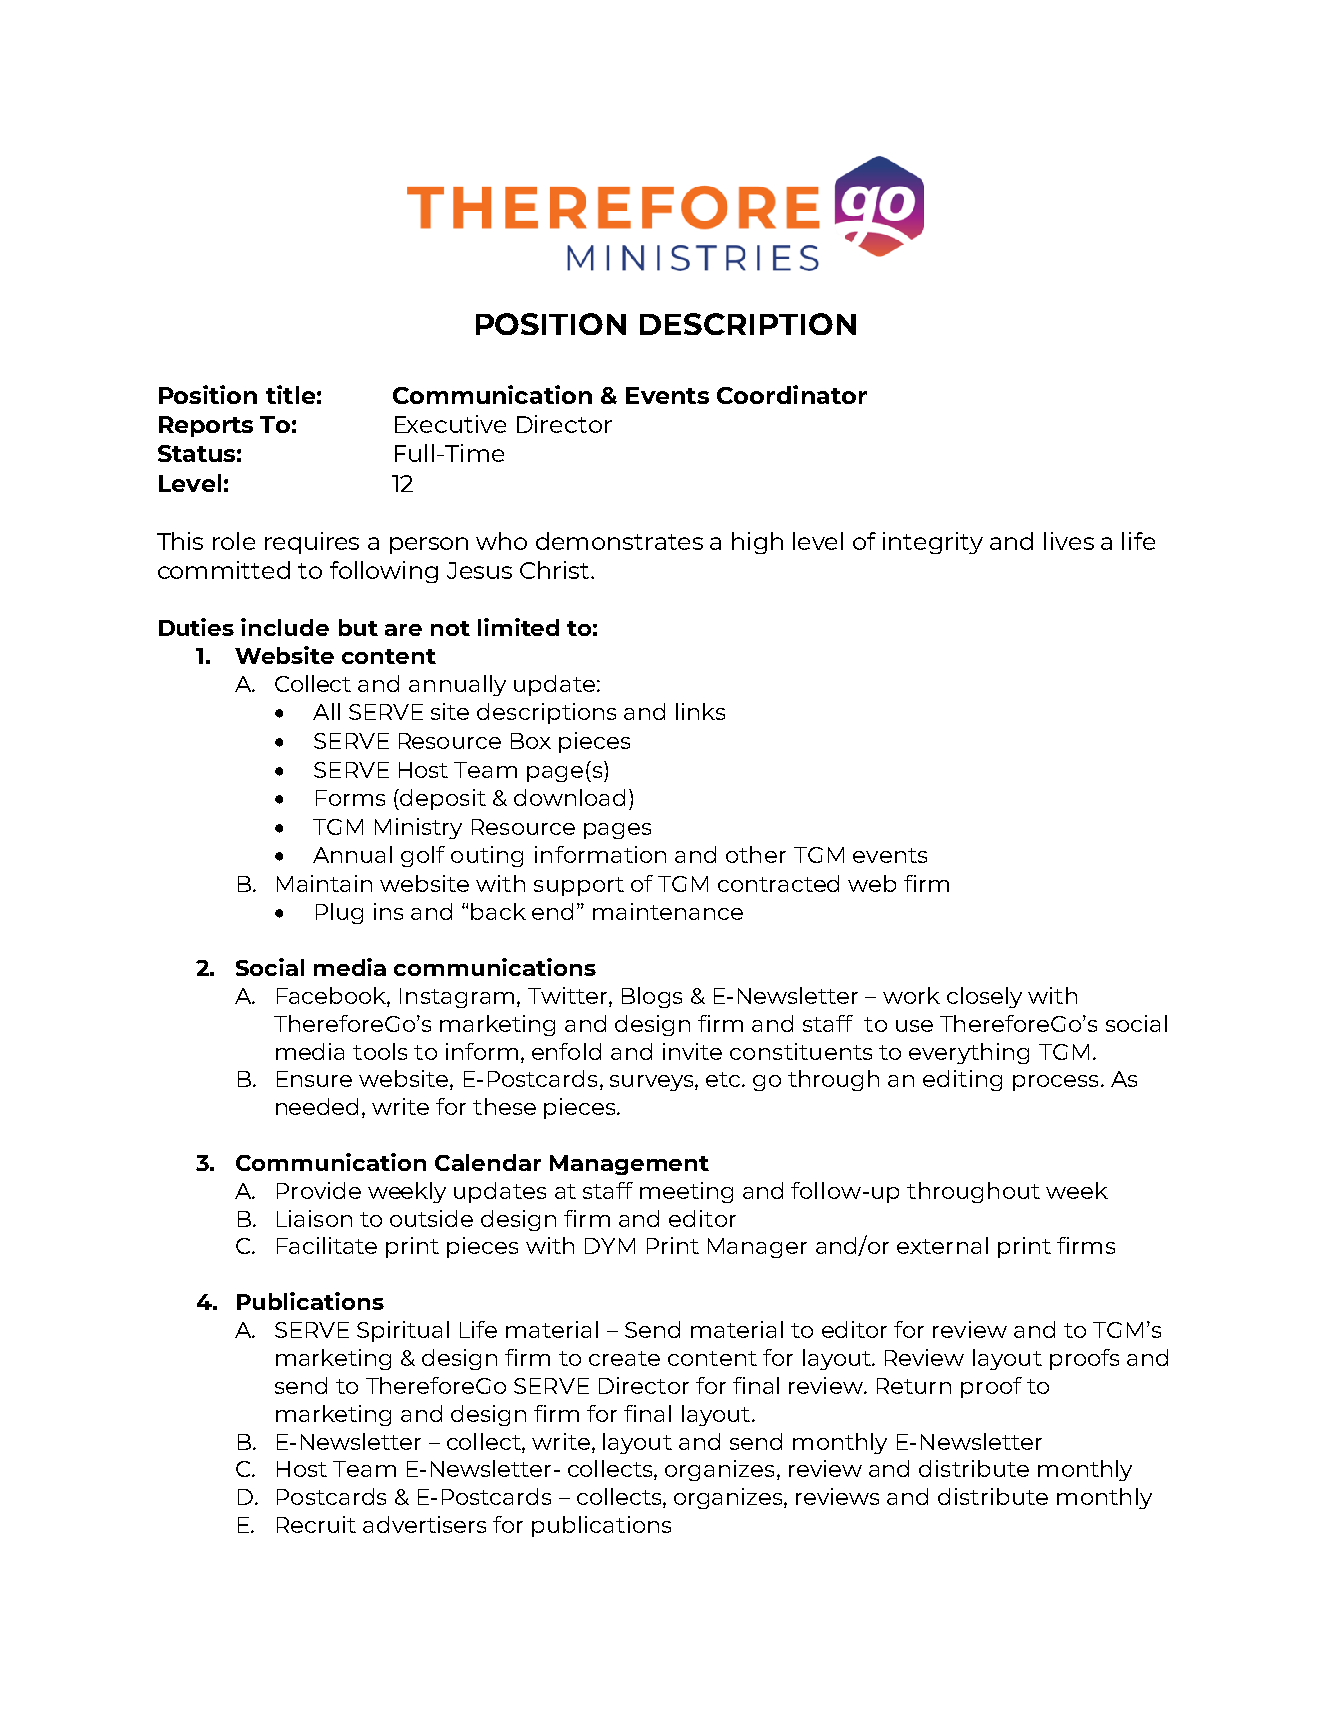 This screenshot has width=1331, height=1722. What do you see at coordinates (756, 854) in the screenshot?
I see `other` at bounding box center [756, 854].
